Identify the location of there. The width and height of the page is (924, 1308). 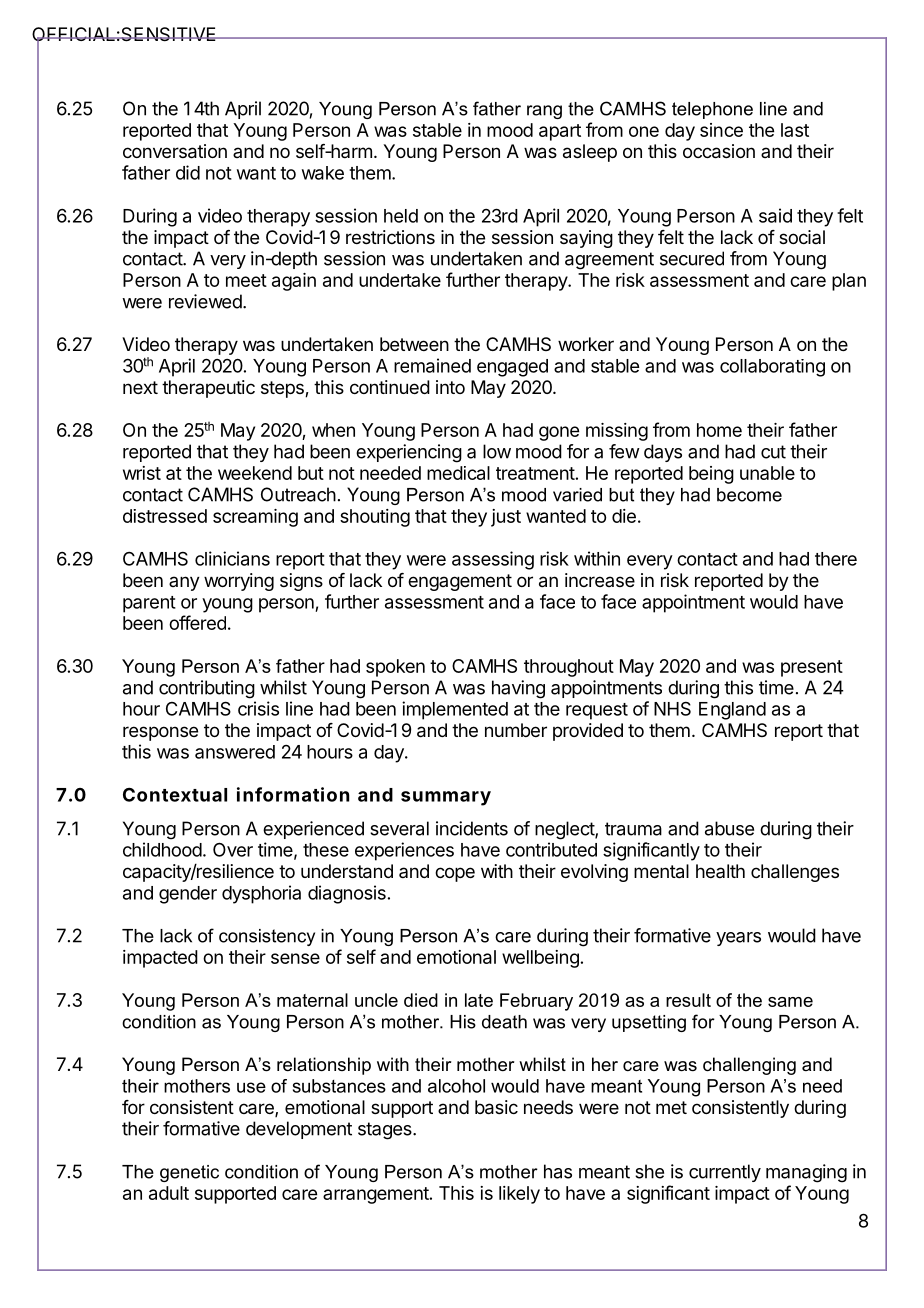
(836, 559).
